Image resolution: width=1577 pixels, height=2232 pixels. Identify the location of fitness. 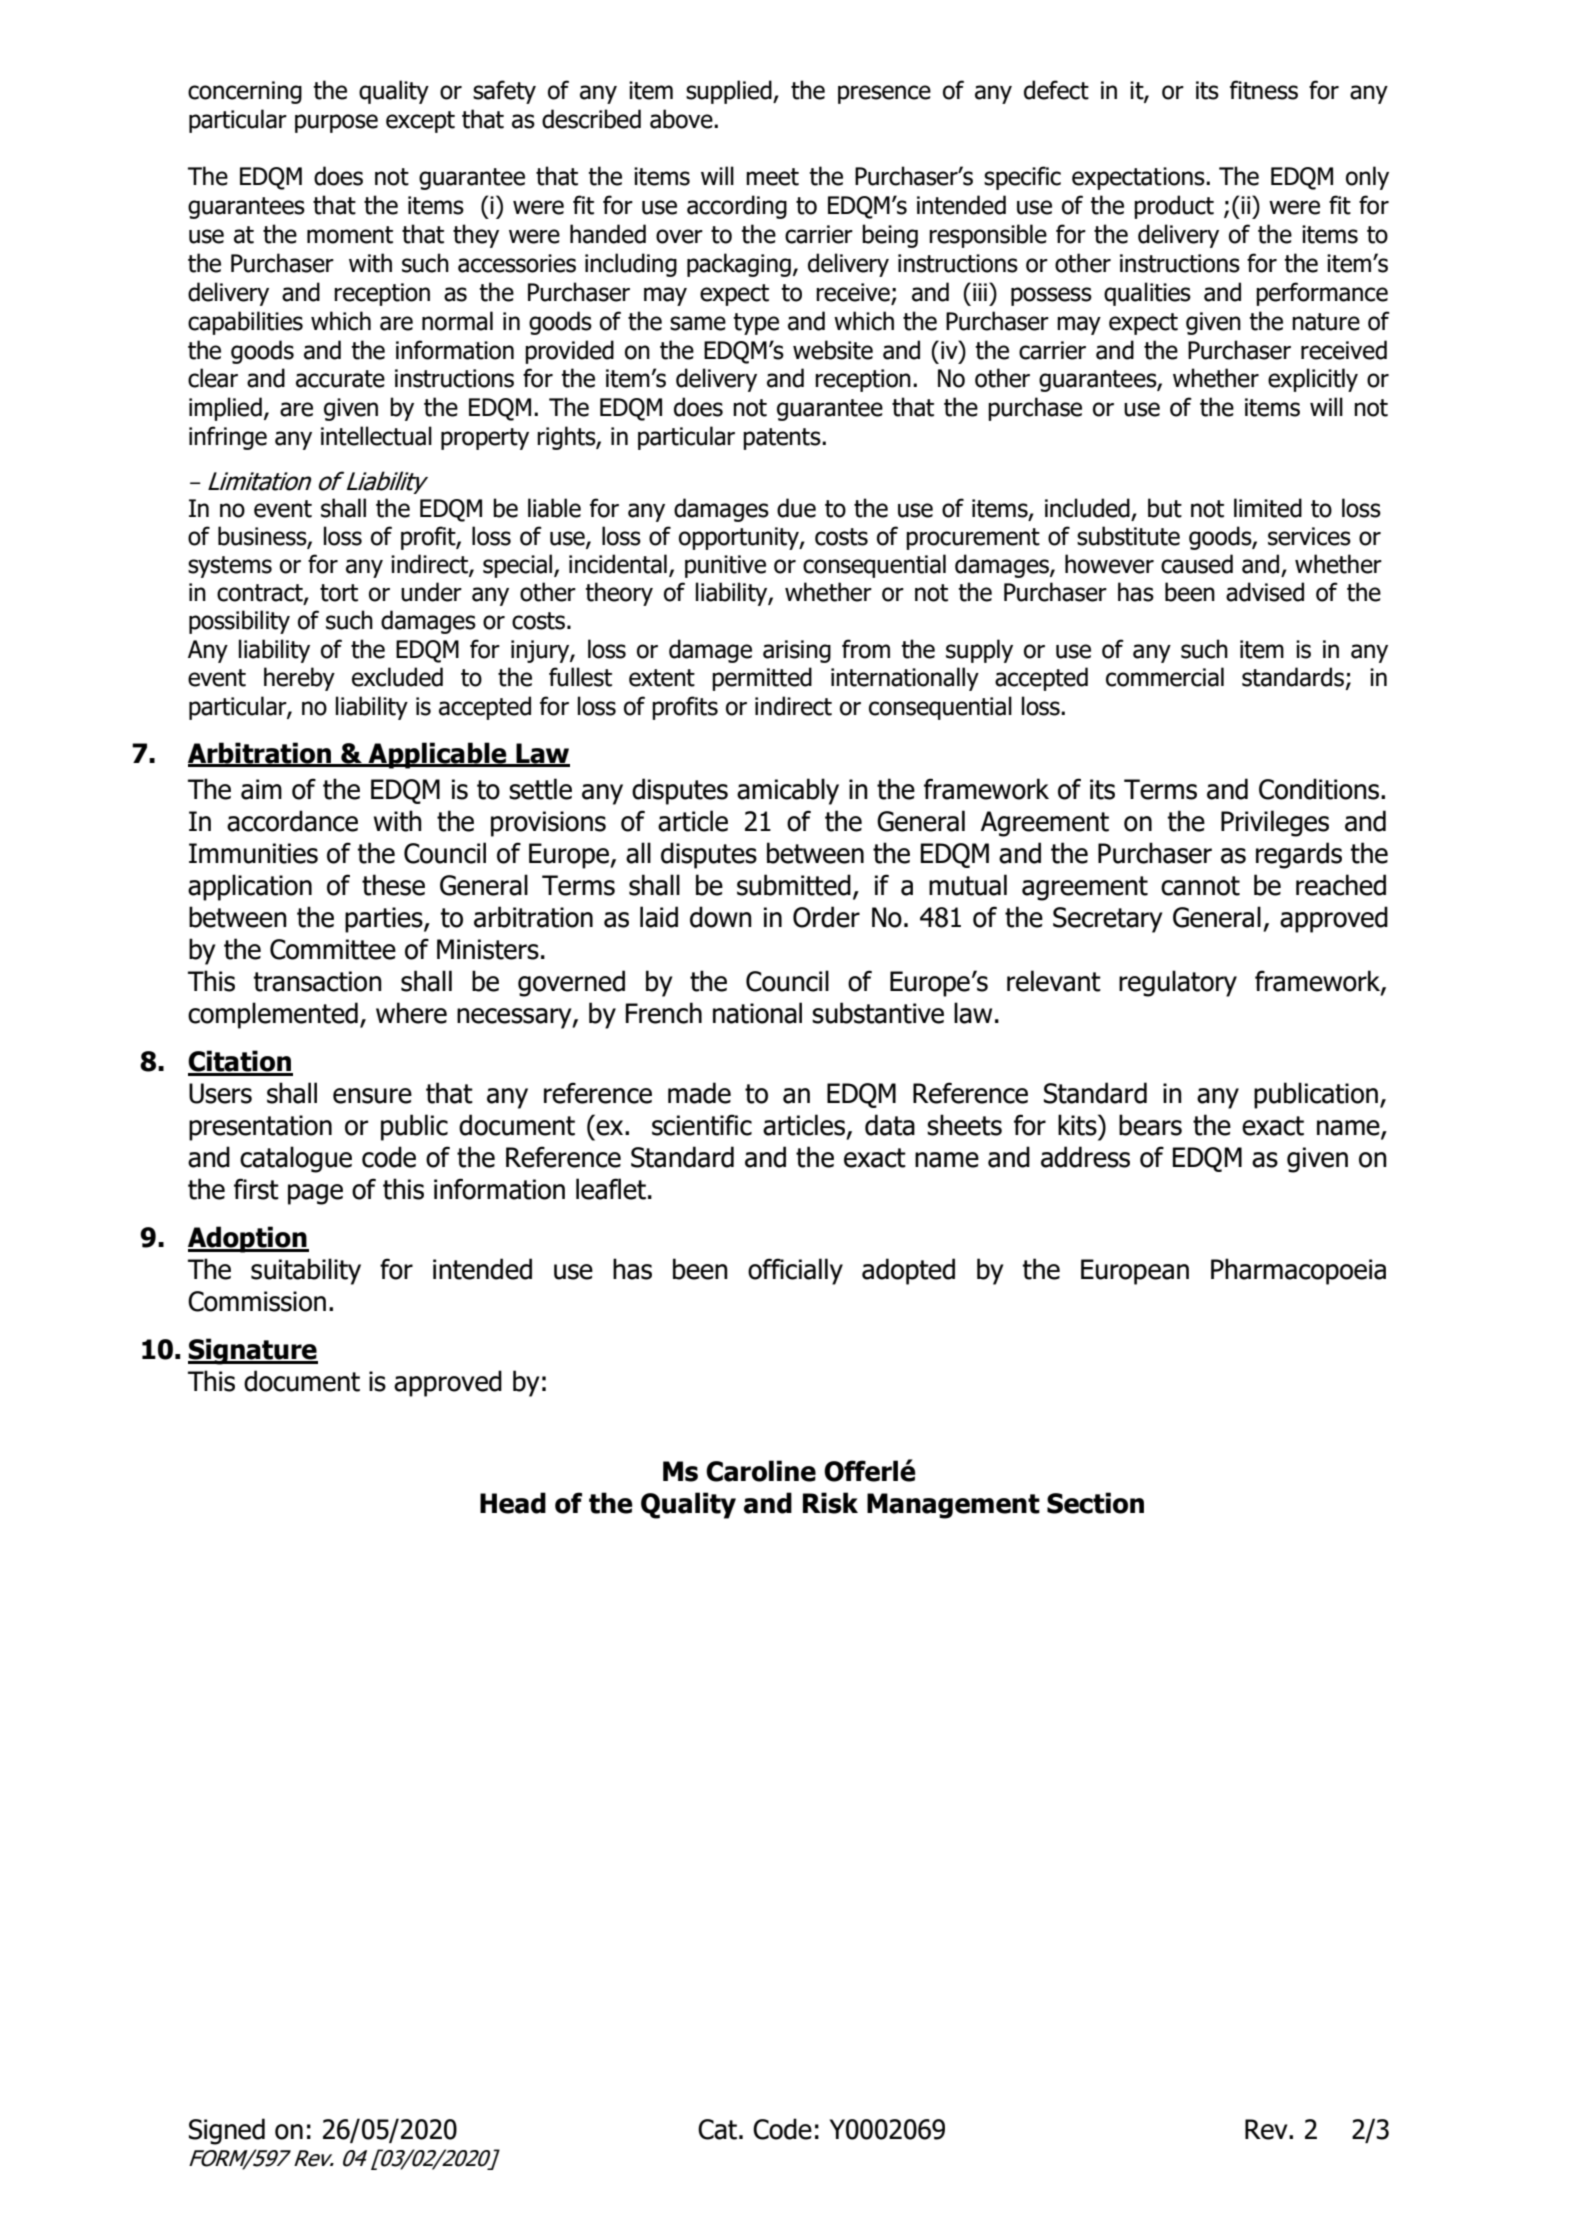
(1264, 90).
